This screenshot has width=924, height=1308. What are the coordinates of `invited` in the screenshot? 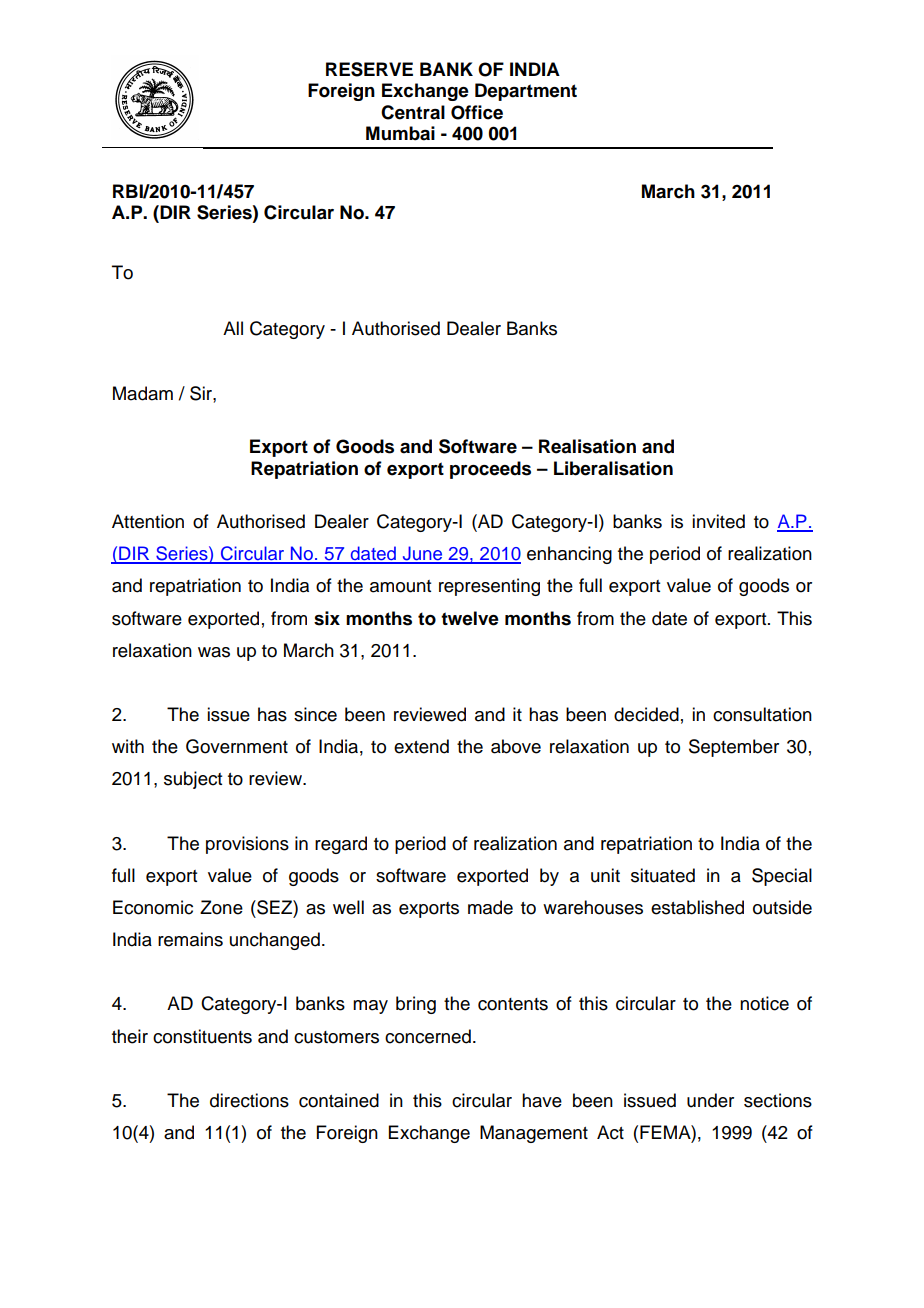 It's located at (718, 521).
